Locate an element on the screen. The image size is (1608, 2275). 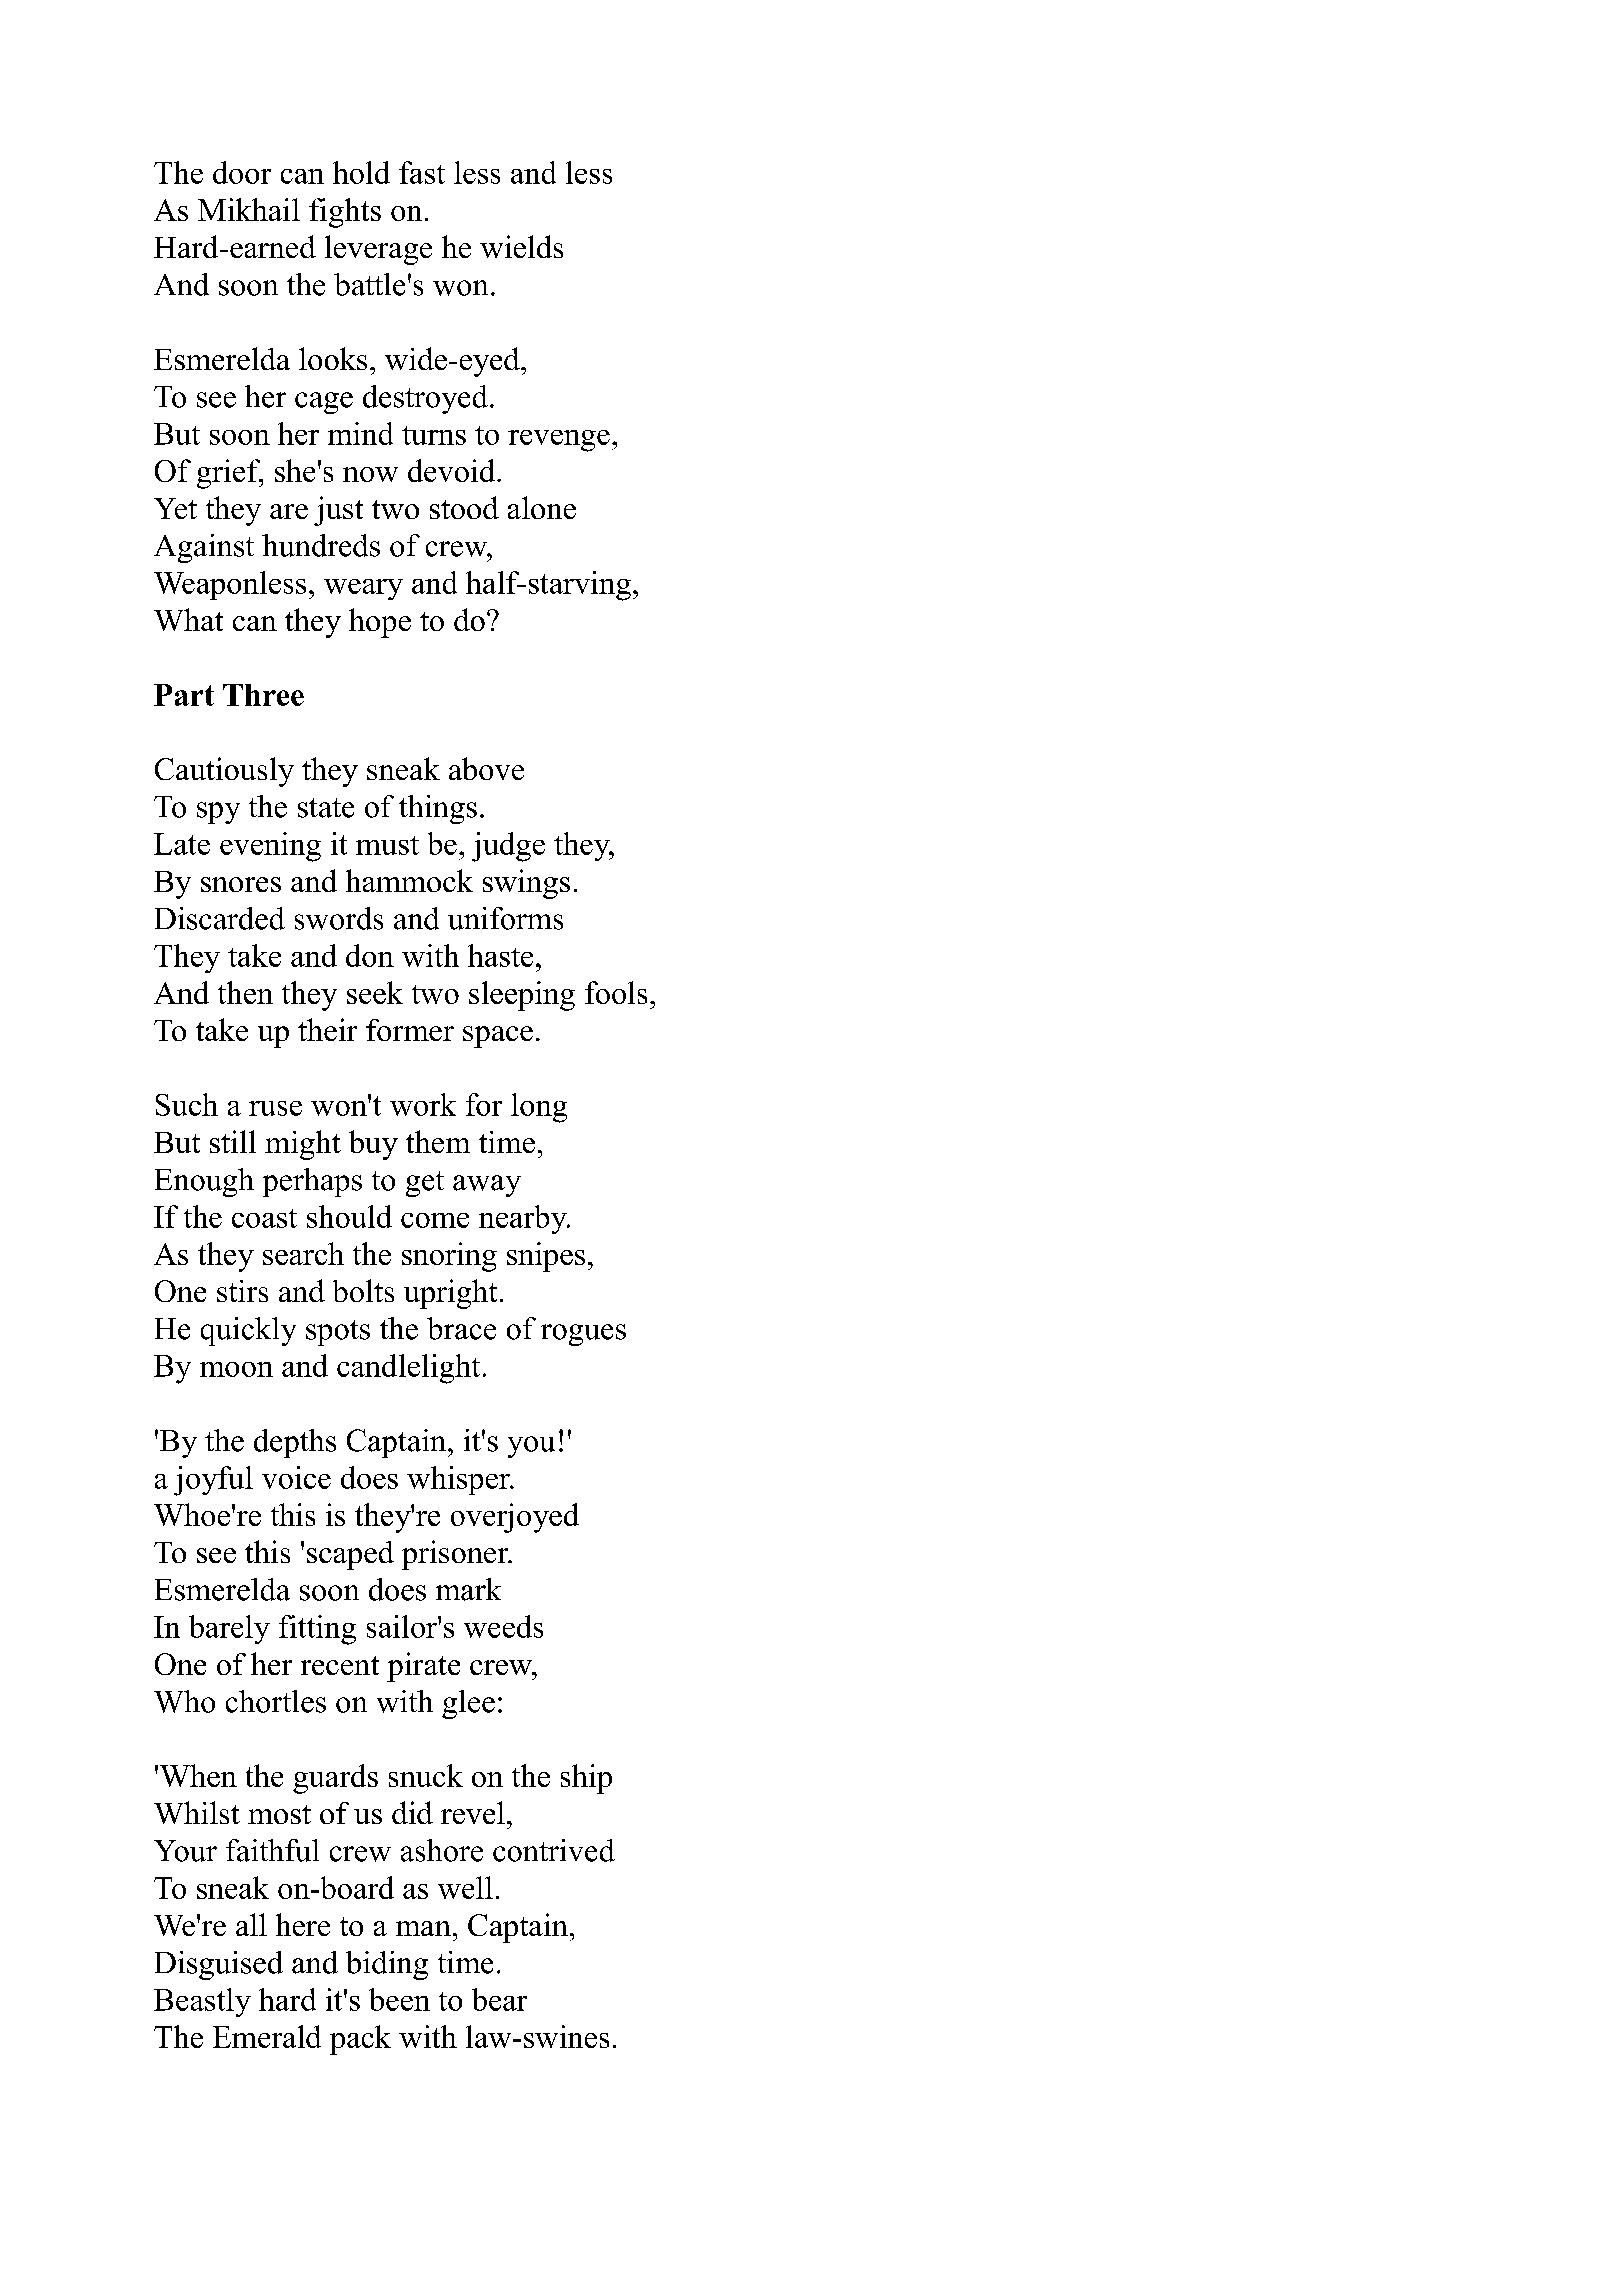
contrived is located at coordinates (554, 1850).
